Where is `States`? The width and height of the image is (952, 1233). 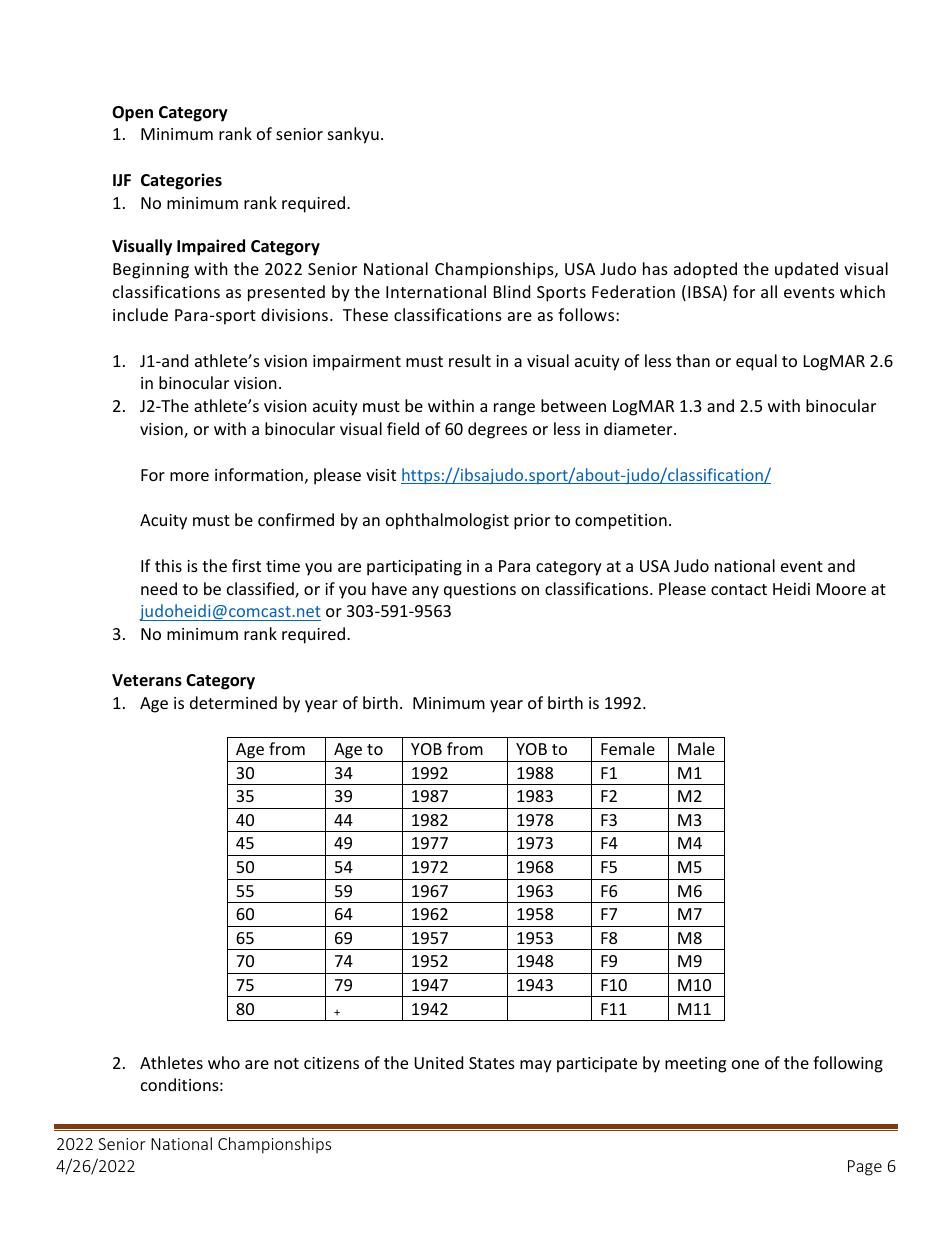
States is located at coordinates (492, 1063).
